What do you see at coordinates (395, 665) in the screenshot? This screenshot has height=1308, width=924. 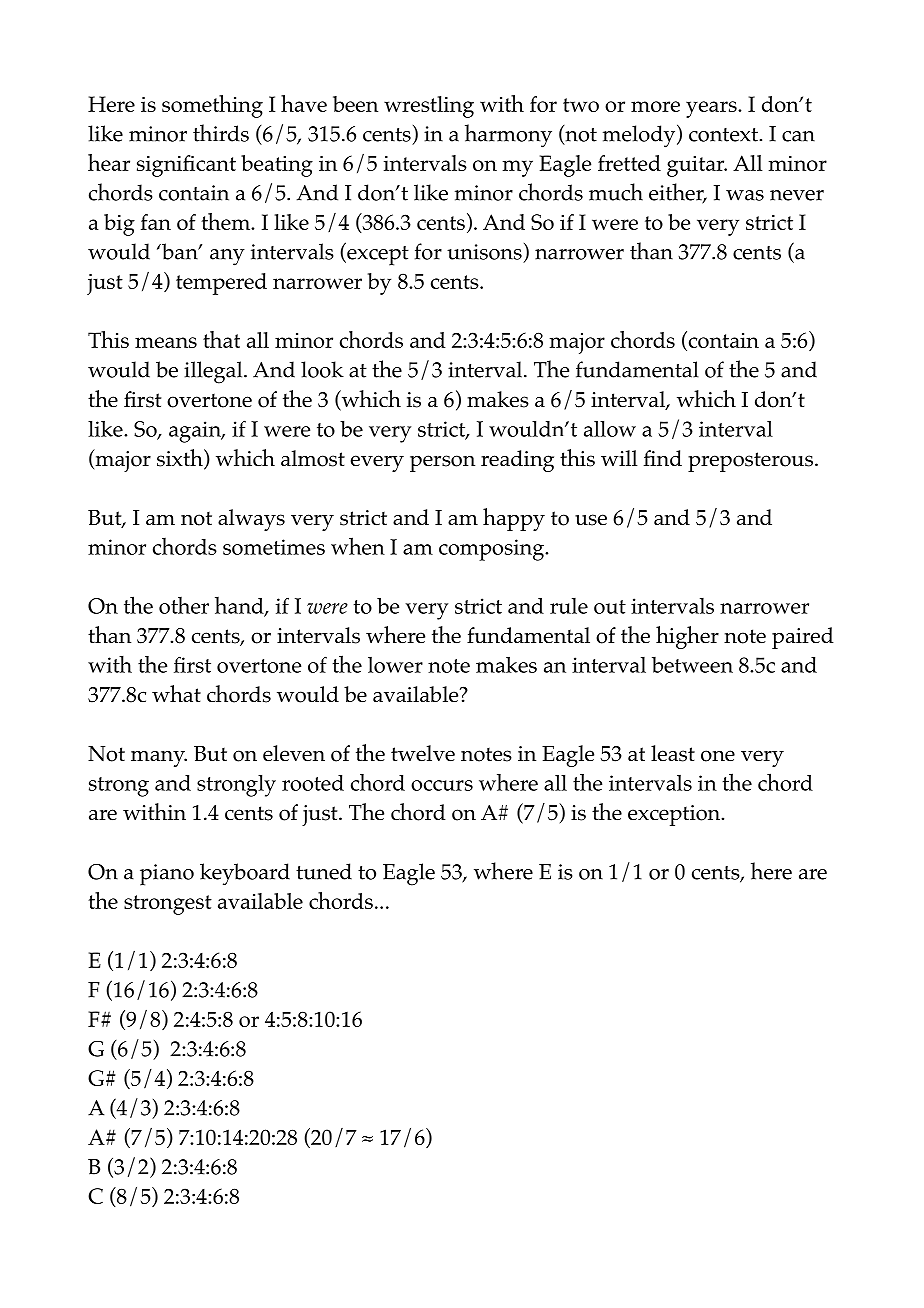 I see `lower` at bounding box center [395, 665].
